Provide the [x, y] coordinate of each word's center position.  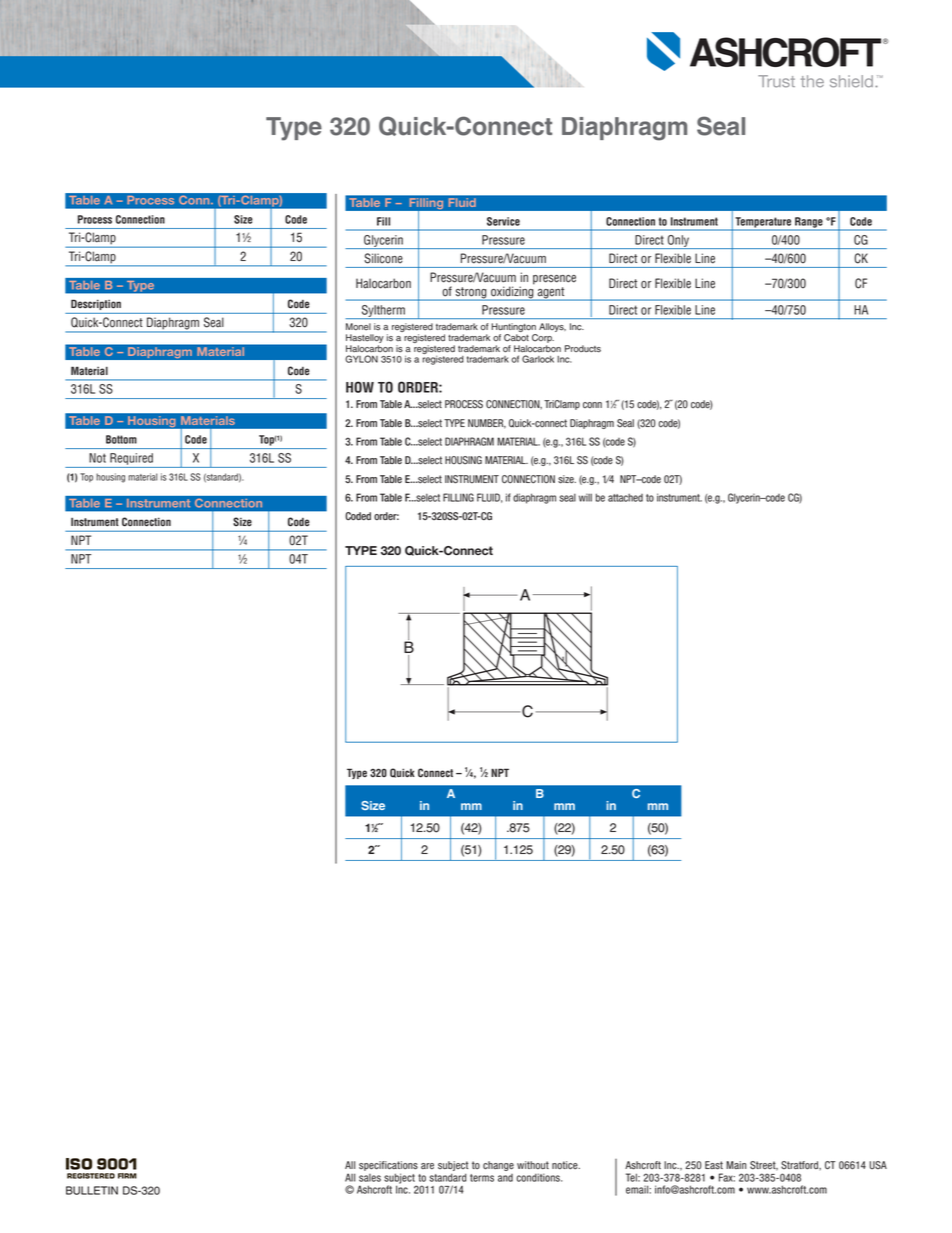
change [498, 1166]
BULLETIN [92, 1190]
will [585, 497]
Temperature [763, 223]
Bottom [121, 439]
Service [503, 221]
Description [96, 304]
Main [736, 1165]
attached [625, 497]
